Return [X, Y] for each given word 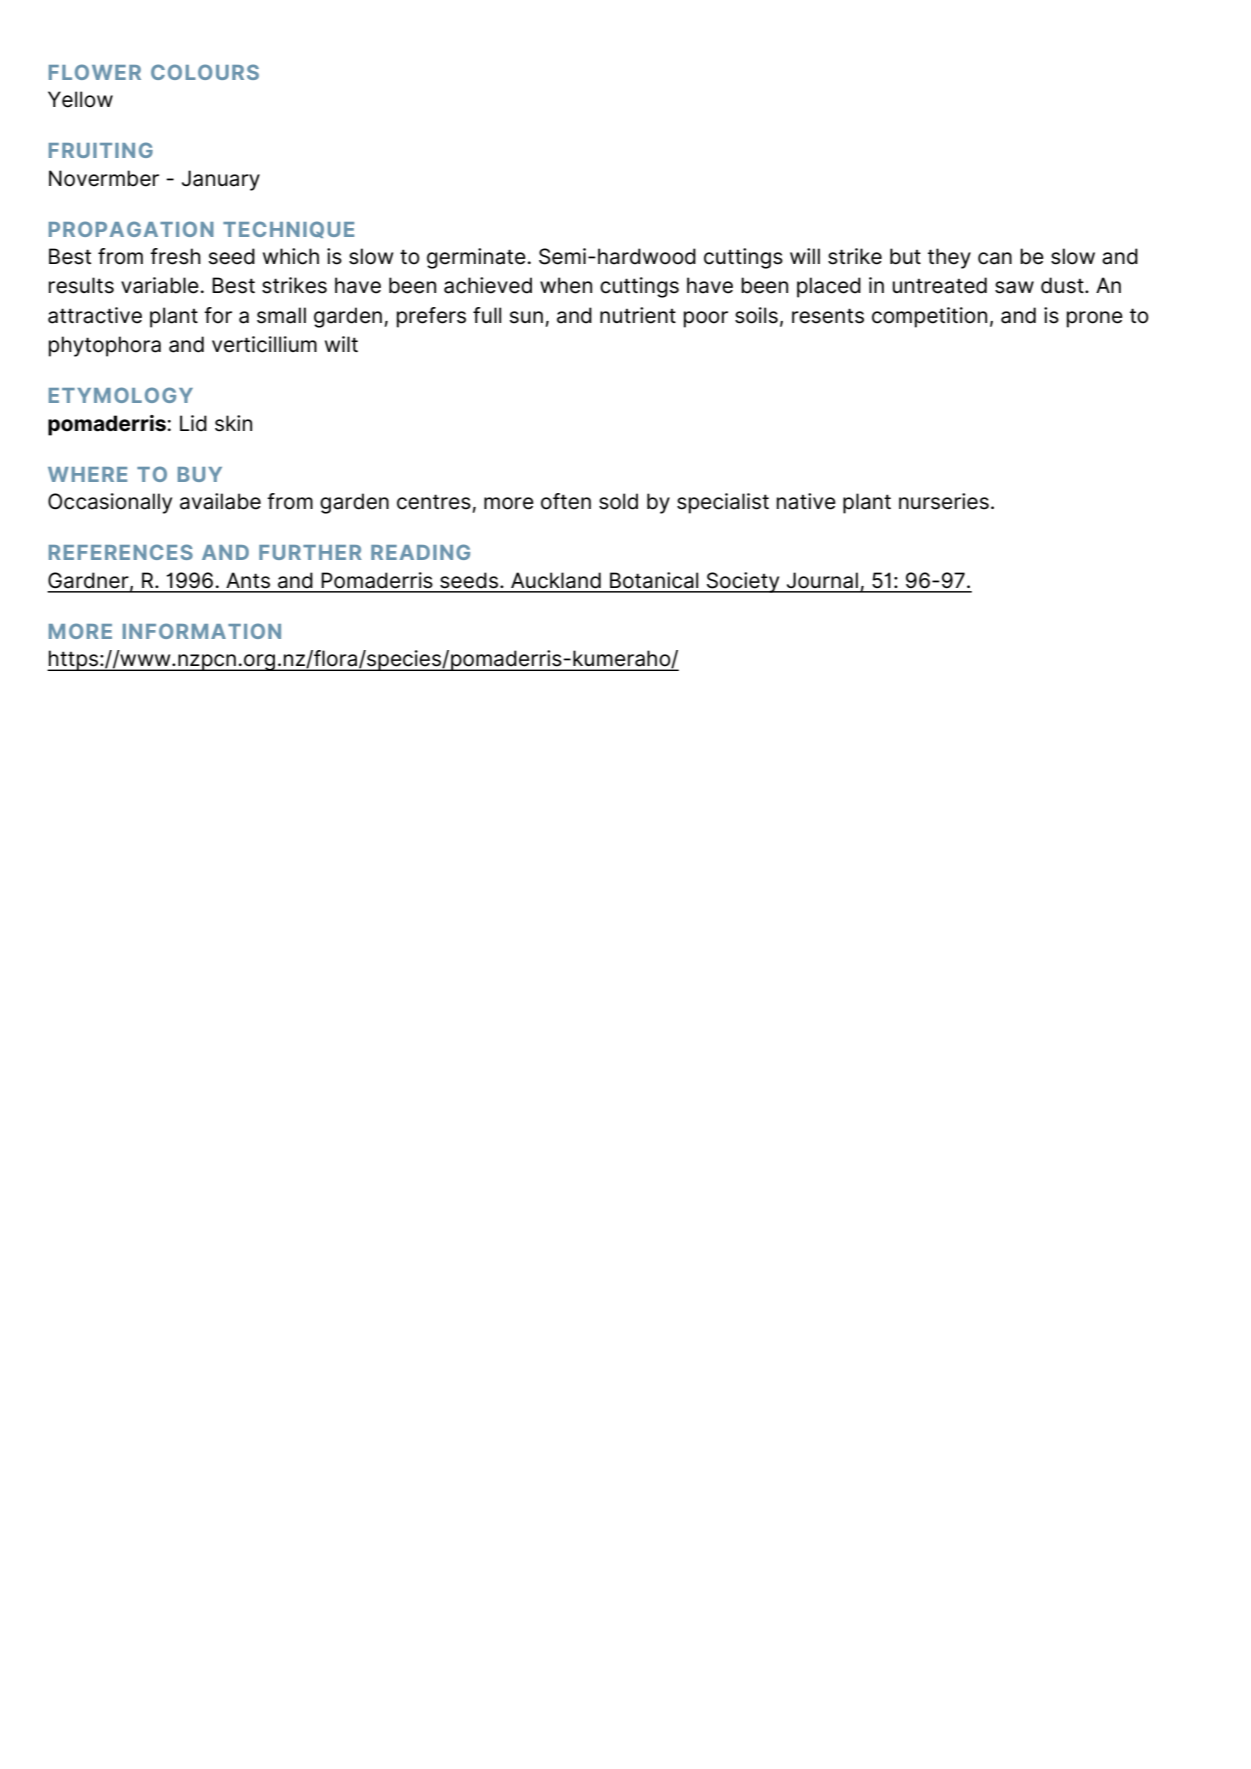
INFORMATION [202, 631]
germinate [476, 258]
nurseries [944, 501]
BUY [200, 474]
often [566, 501]
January [221, 180]
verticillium [264, 344]
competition [929, 317]
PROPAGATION [131, 229]
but [905, 256]
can [995, 258]
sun [526, 317]
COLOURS [205, 72]
